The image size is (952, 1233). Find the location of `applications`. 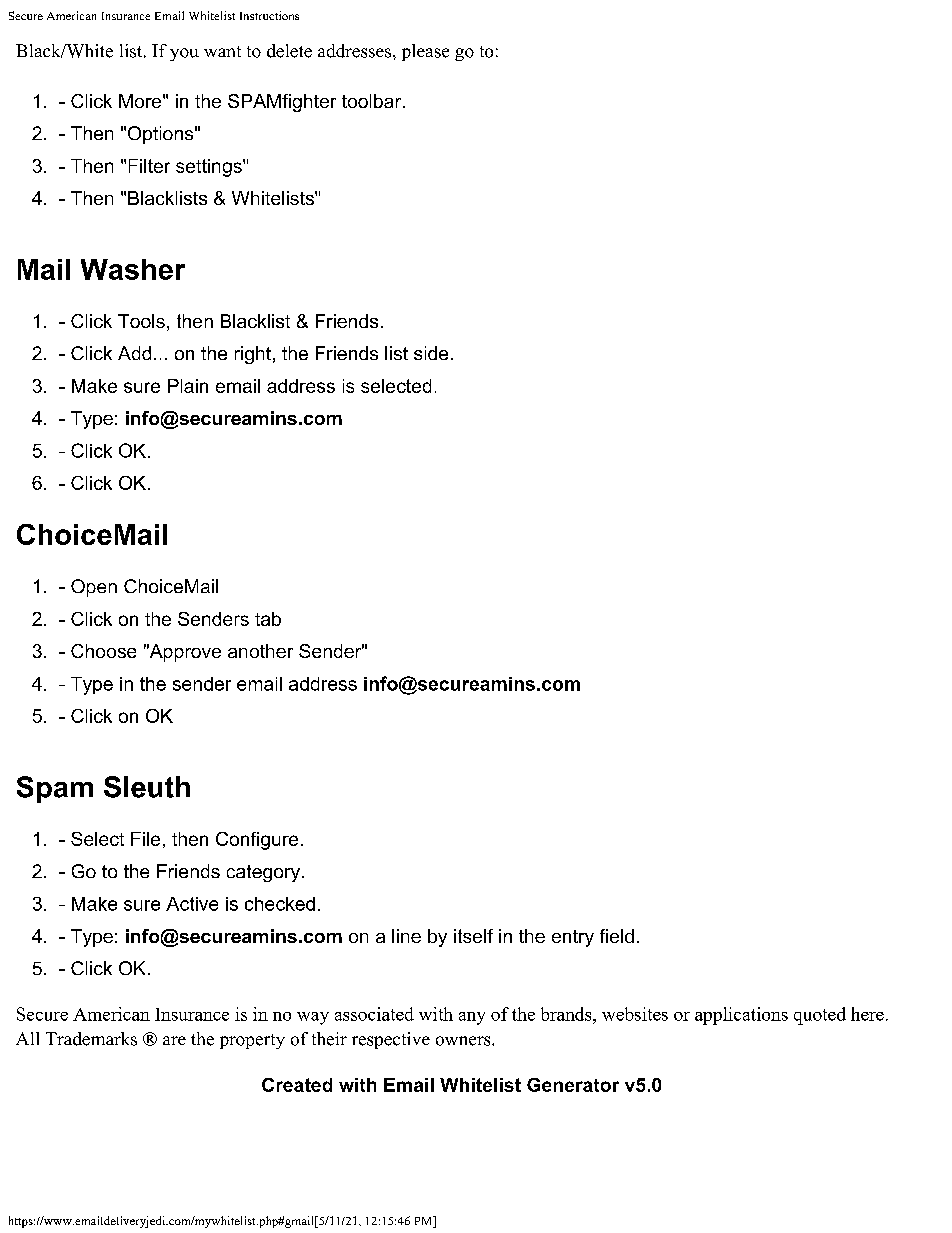

applications is located at coordinates (741, 1016).
